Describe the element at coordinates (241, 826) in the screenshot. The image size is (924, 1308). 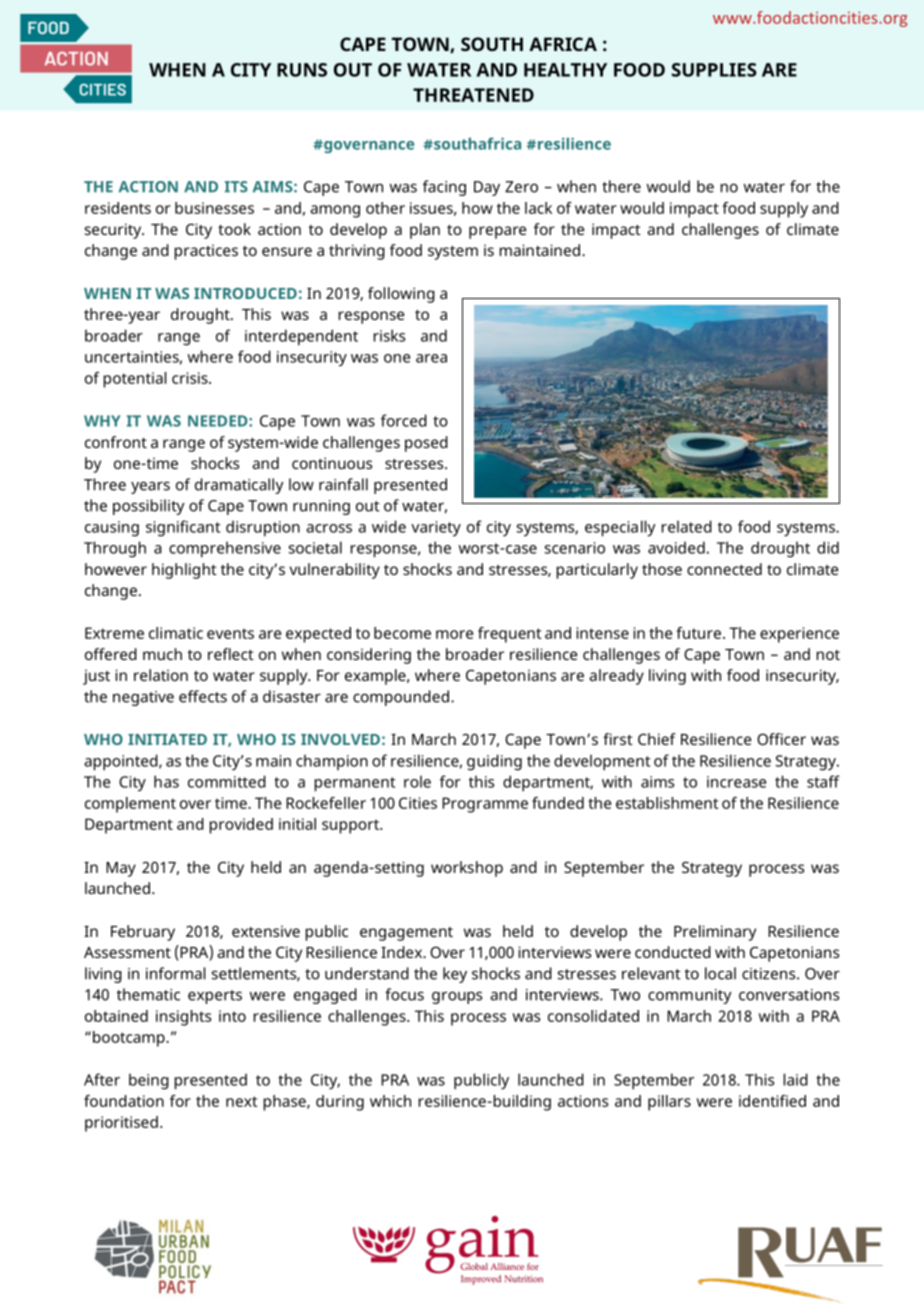
I see `provided` at that location.
